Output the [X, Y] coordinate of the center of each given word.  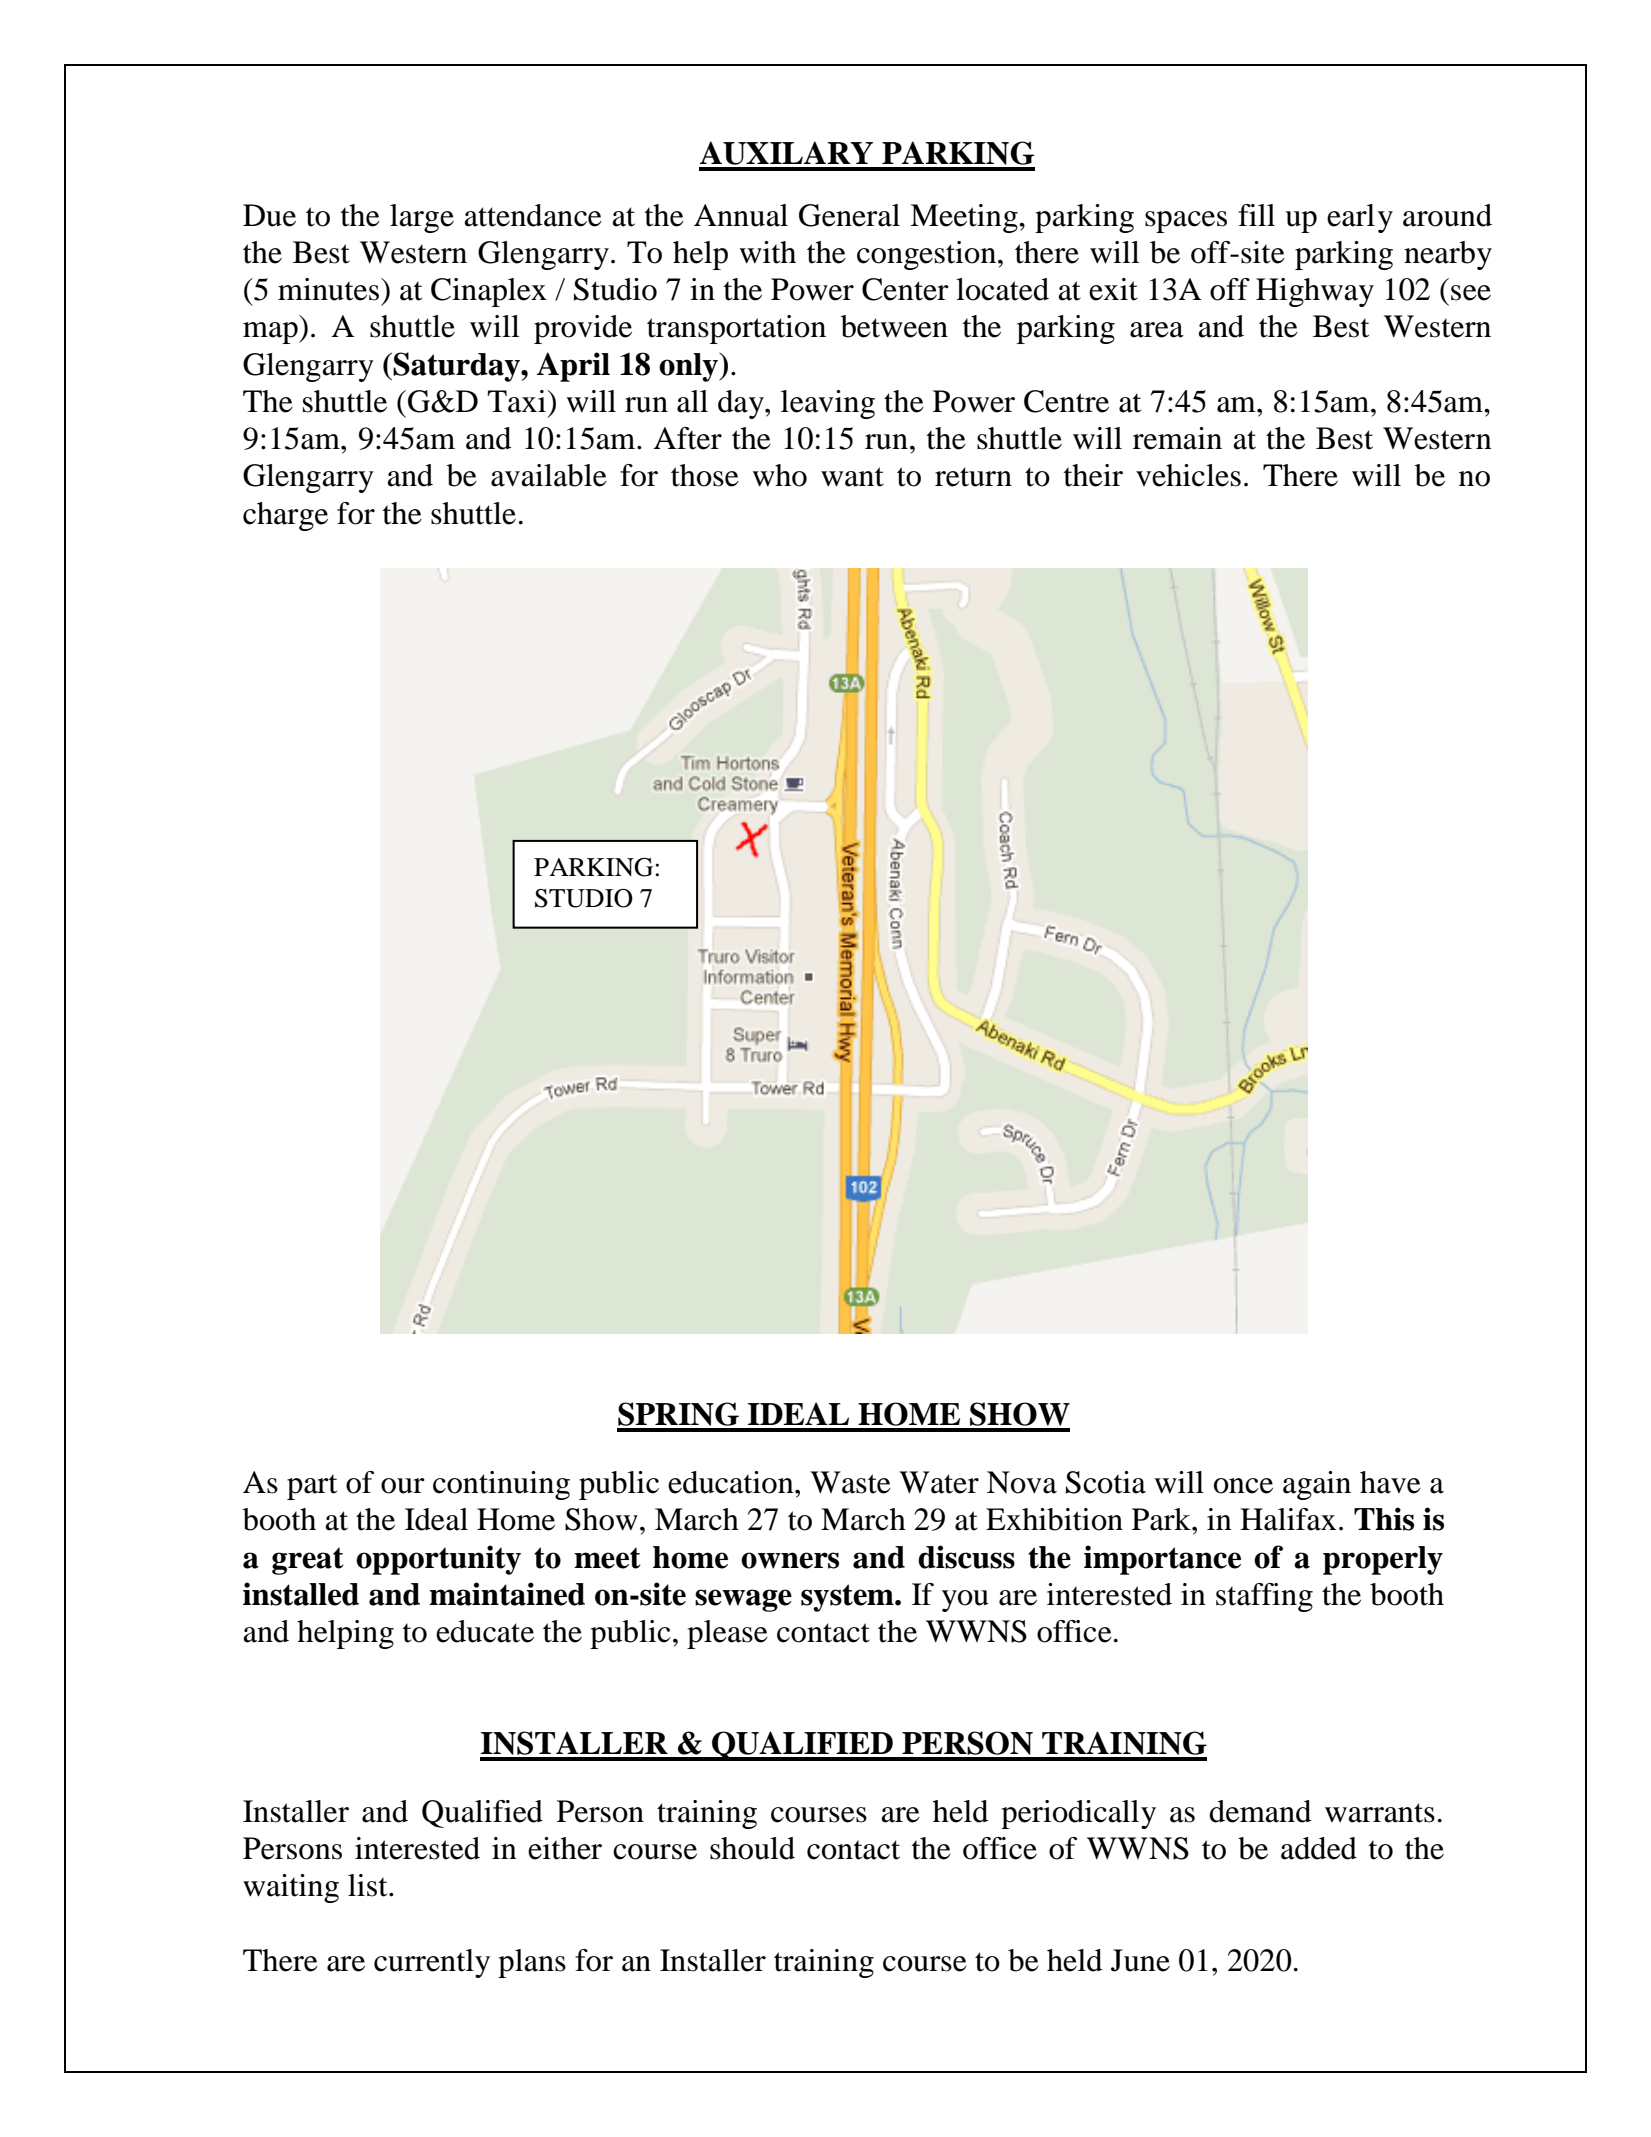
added [1319, 1848]
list [369, 1885]
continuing [501, 1485]
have [1390, 1482]
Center [905, 289]
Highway [1315, 292]
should [752, 1848]
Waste [850, 1482]
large [422, 218]
